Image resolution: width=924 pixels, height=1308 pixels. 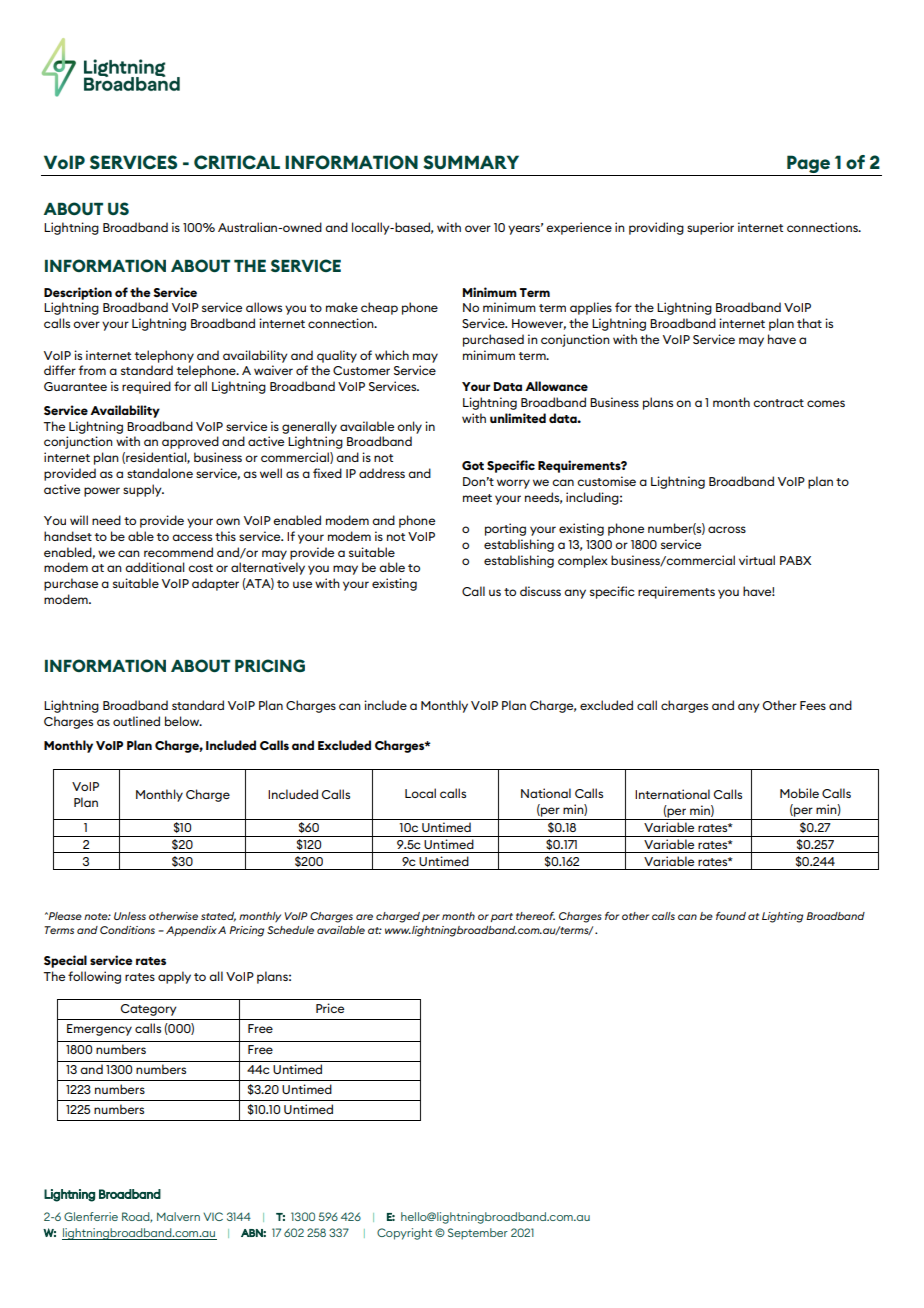 I want to click on superior, so click(x=710, y=228).
